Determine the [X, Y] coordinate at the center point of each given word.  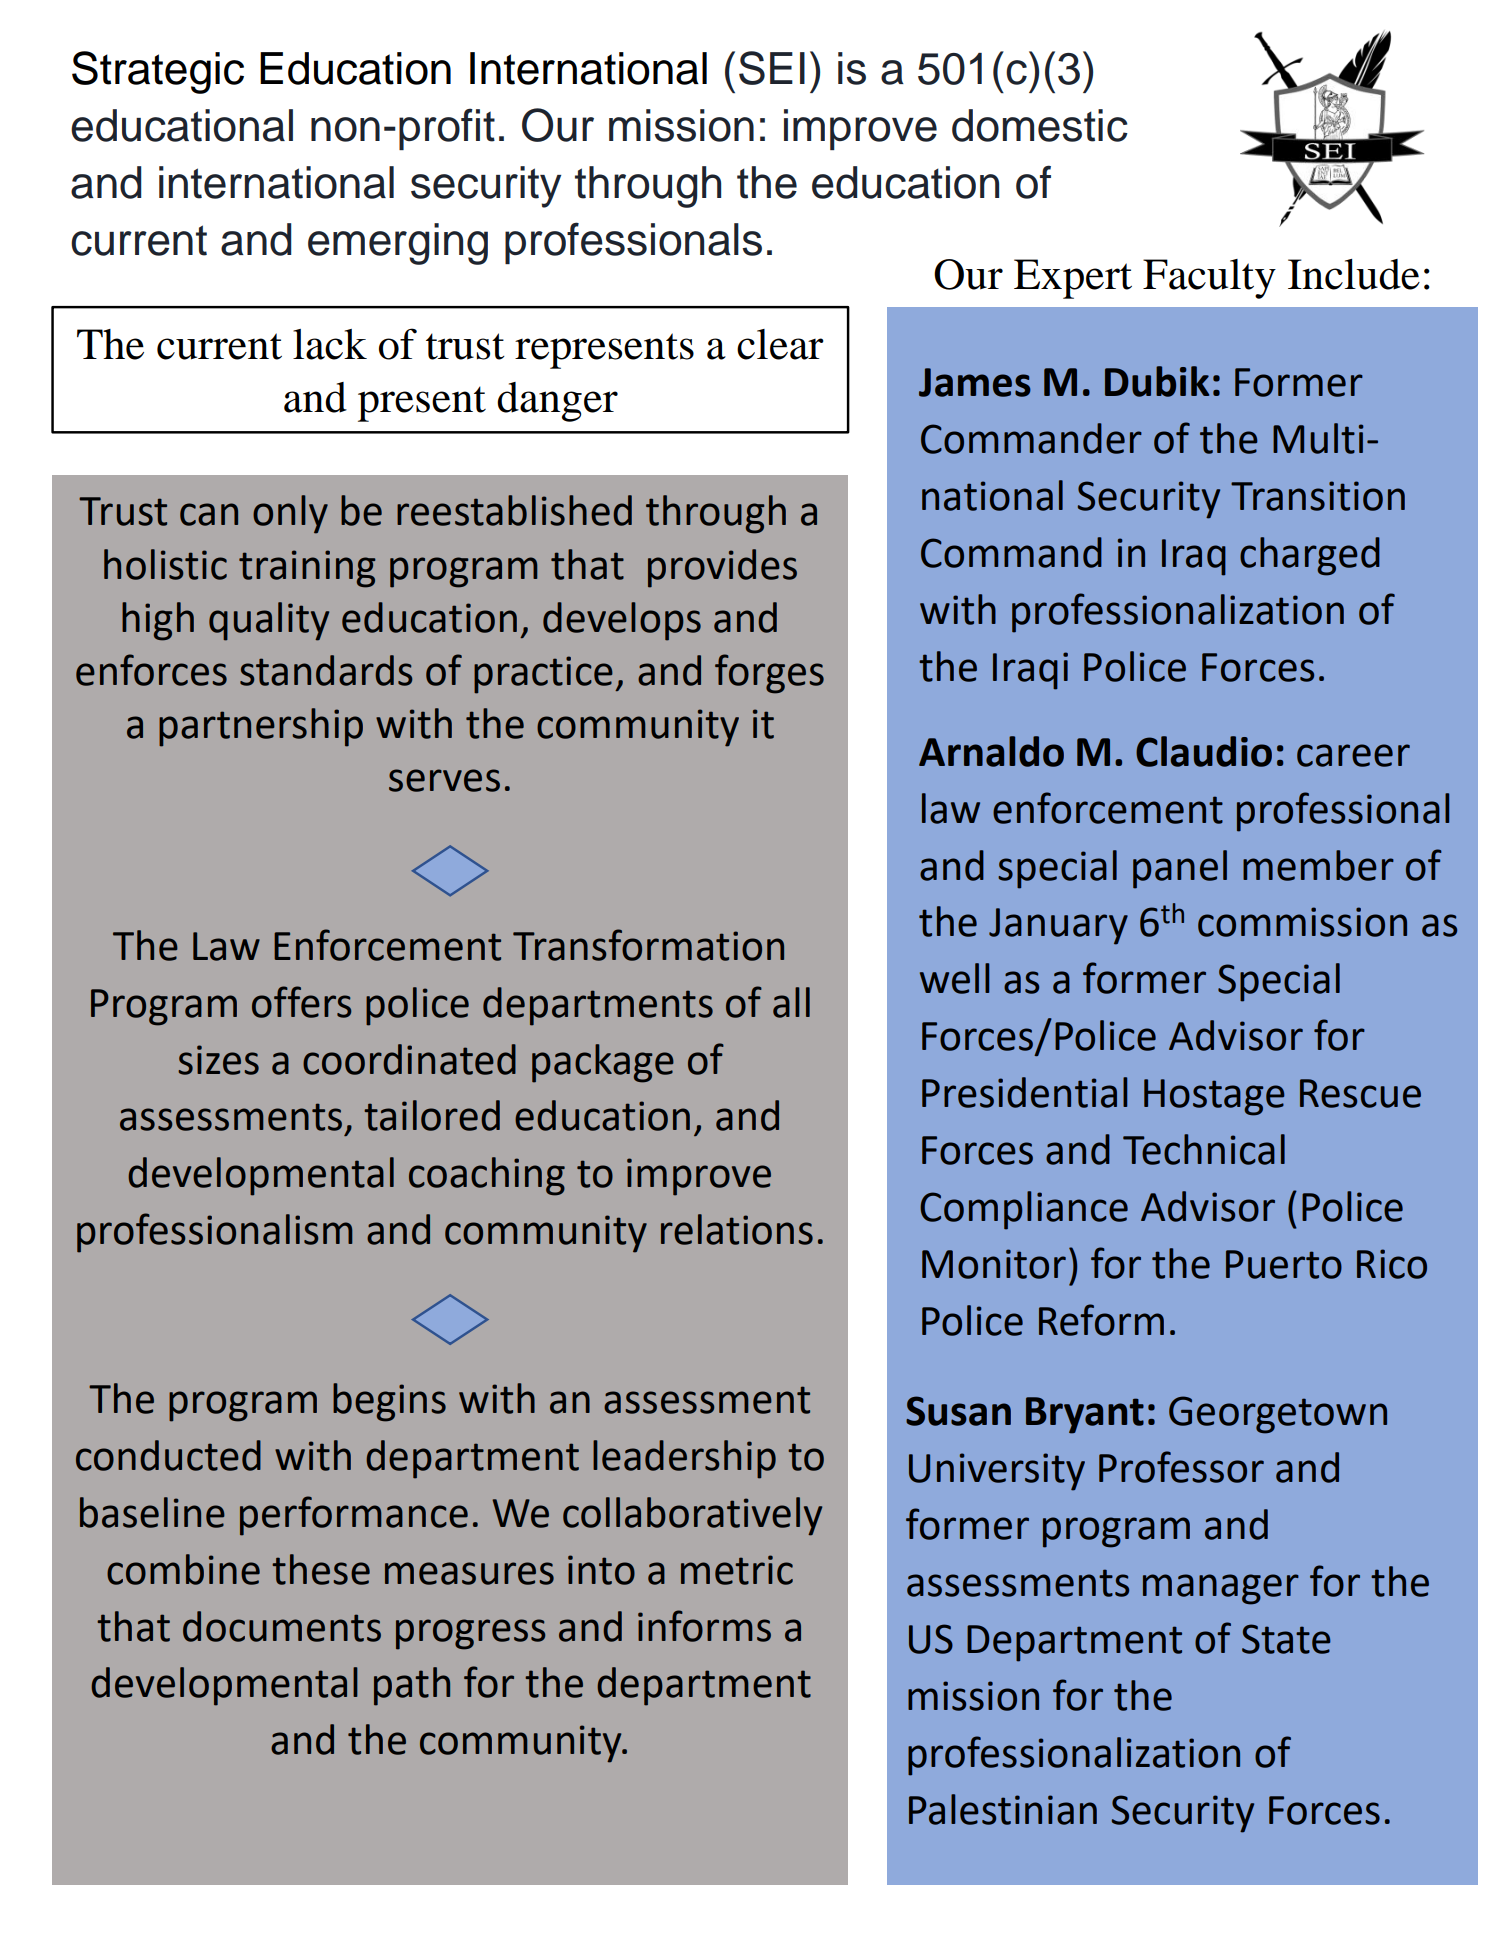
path [412, 1686]
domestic [1040, 125]
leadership [684, 1459]
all [791, 1002]
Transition [1318, 496]
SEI [772, 68]
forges [769, 674]
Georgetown [1278, 1415]
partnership [261, 727]
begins [389, 1402]
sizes [218, 1060]
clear [780, 344]
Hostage [1214, 1097]
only [290, 514]
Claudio [1204, 751]
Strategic [158, 72]
